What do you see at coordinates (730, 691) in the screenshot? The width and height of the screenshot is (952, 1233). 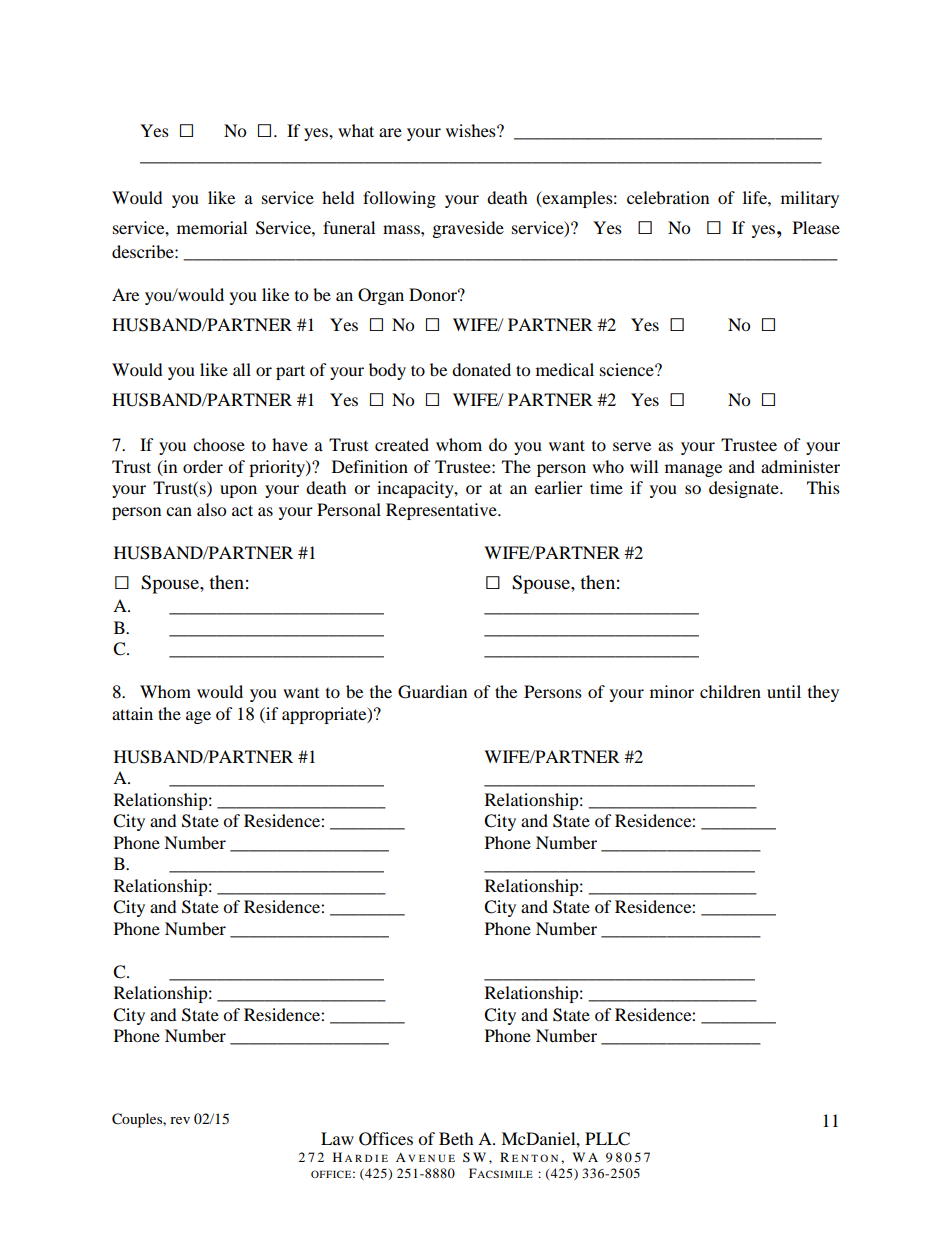 I see `children` at bounding box center [730, 691].
